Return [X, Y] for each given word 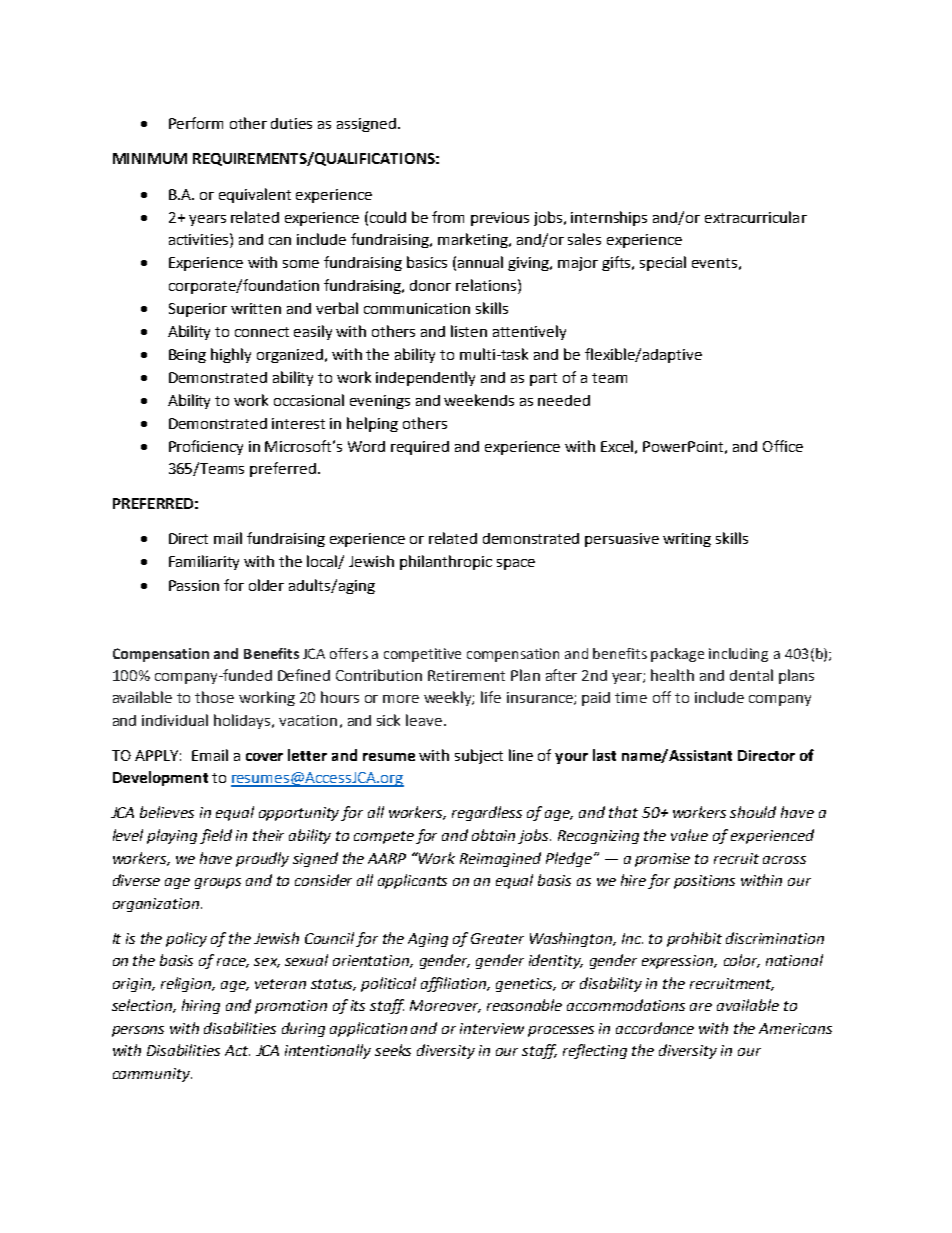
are [701, 1007]
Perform [196, 123]
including [738, 655]
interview [492, 1028]
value [689, 835]
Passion [194, 585]
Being [187, 356]
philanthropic [446, 562]
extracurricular [756, 217]
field [216, 836]
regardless [487, 813]
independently [425, 378]
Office [783, 446]
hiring [201, 1006]
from [448, 217]
